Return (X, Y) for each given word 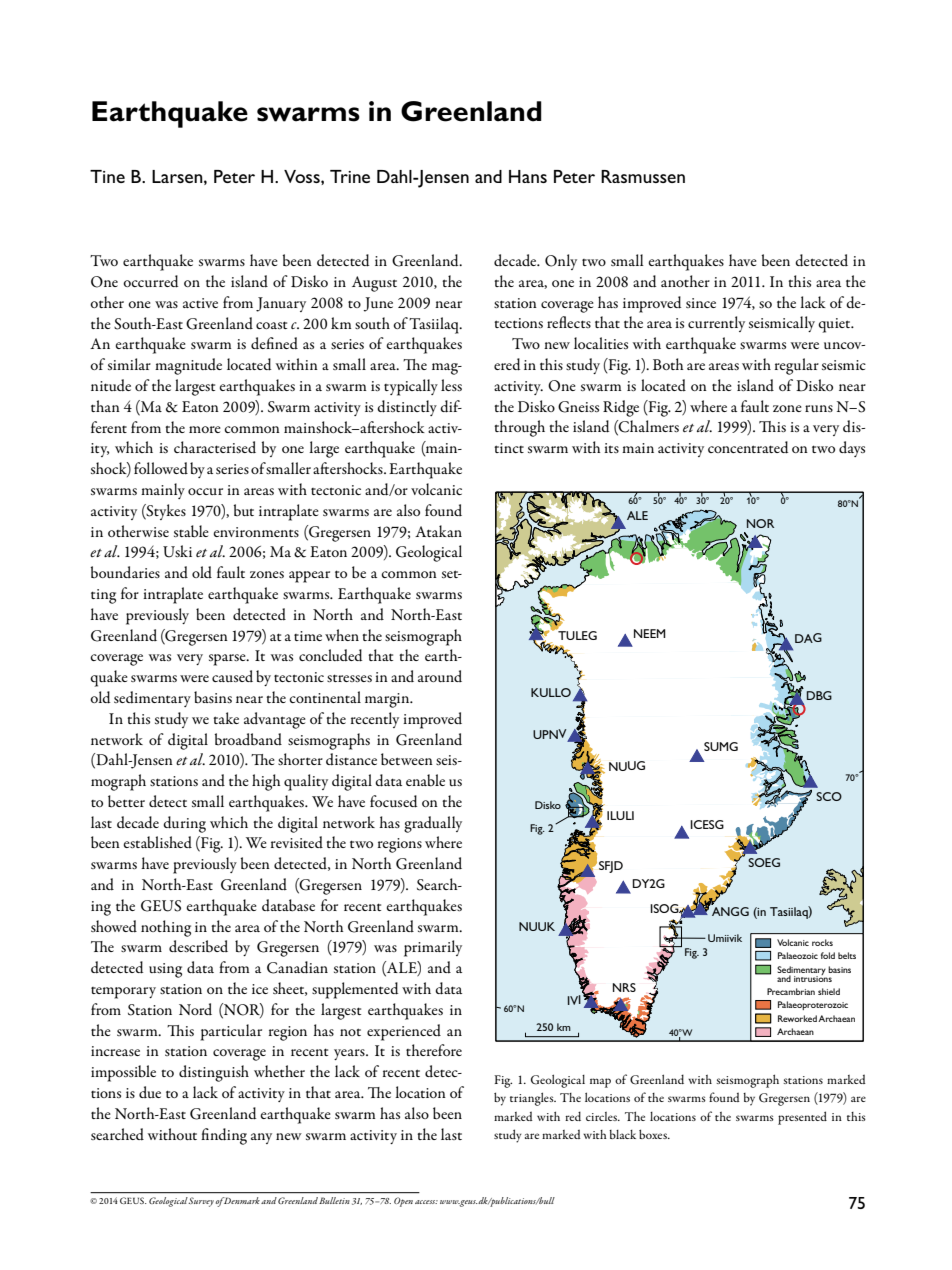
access (426, 1202)
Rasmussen (643, 176)
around (440, 676)
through (519, 428)
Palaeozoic (798, 955)
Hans (528, 176)
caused (232, 676)
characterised (215, 447)
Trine (350, 176)
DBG (819, 695)
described (198, 946)
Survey (201, 1202)
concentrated (748, 447)
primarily (433, 948)
